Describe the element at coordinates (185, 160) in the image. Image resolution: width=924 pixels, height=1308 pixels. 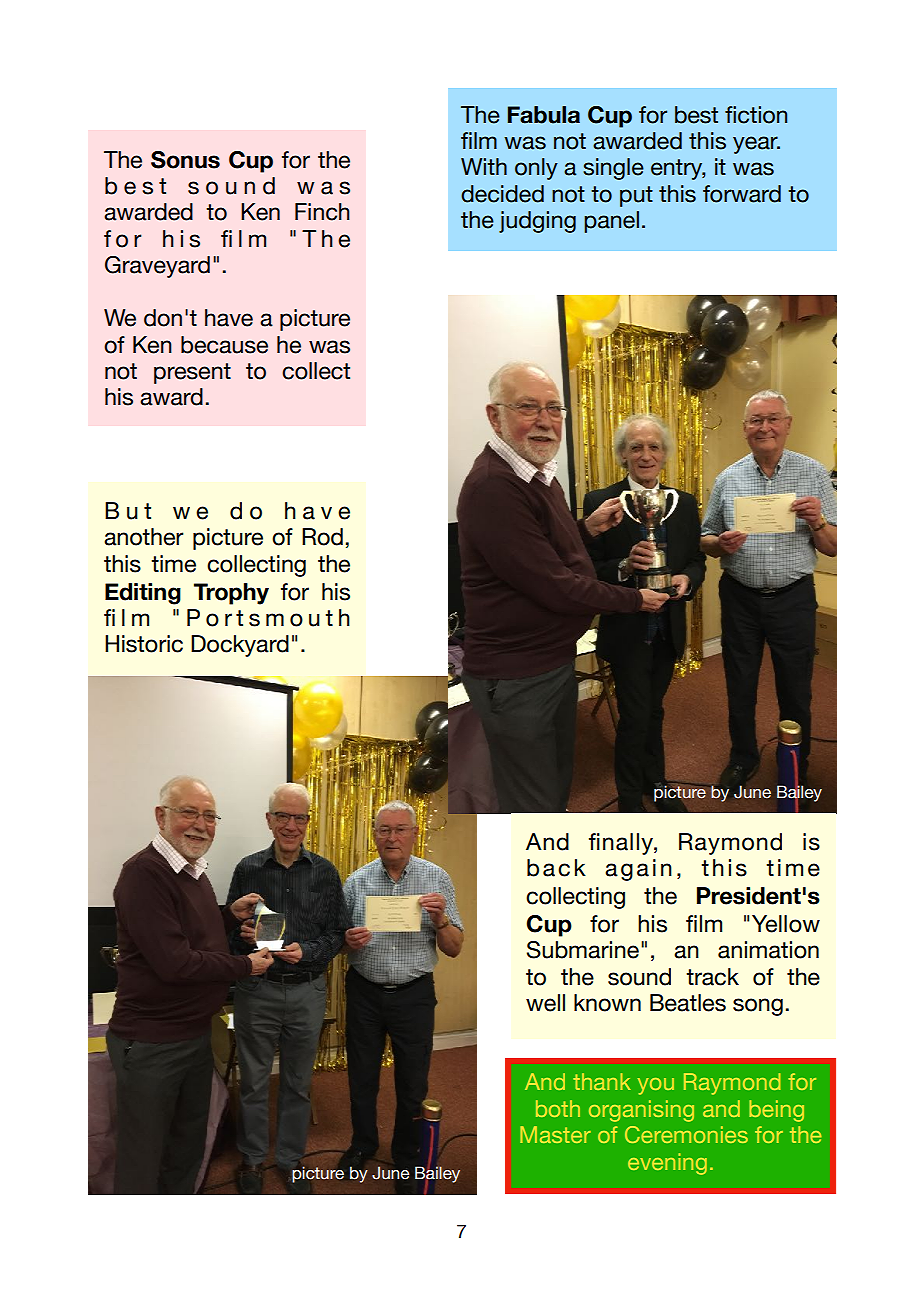
I see `Sonus` at that location.
